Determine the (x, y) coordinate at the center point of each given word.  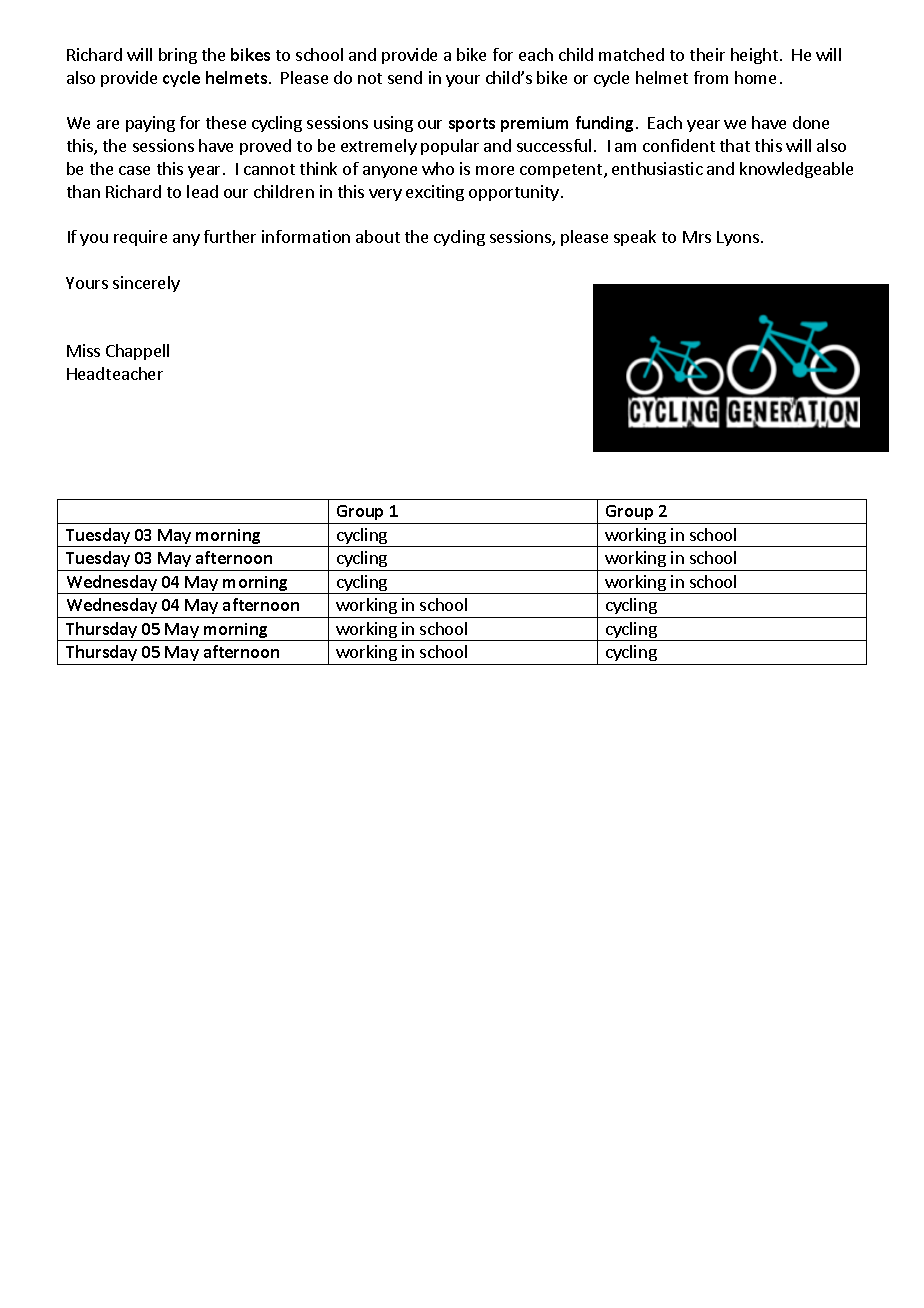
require (140, 238)
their (707, 54)
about (378, 236)
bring (178, 56)
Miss (83, 350)
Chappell (137, 352)
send (405, 77)
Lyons (738, 238)
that (735, 145)
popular (450, 147)
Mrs (697, 237)
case (134, 170)
